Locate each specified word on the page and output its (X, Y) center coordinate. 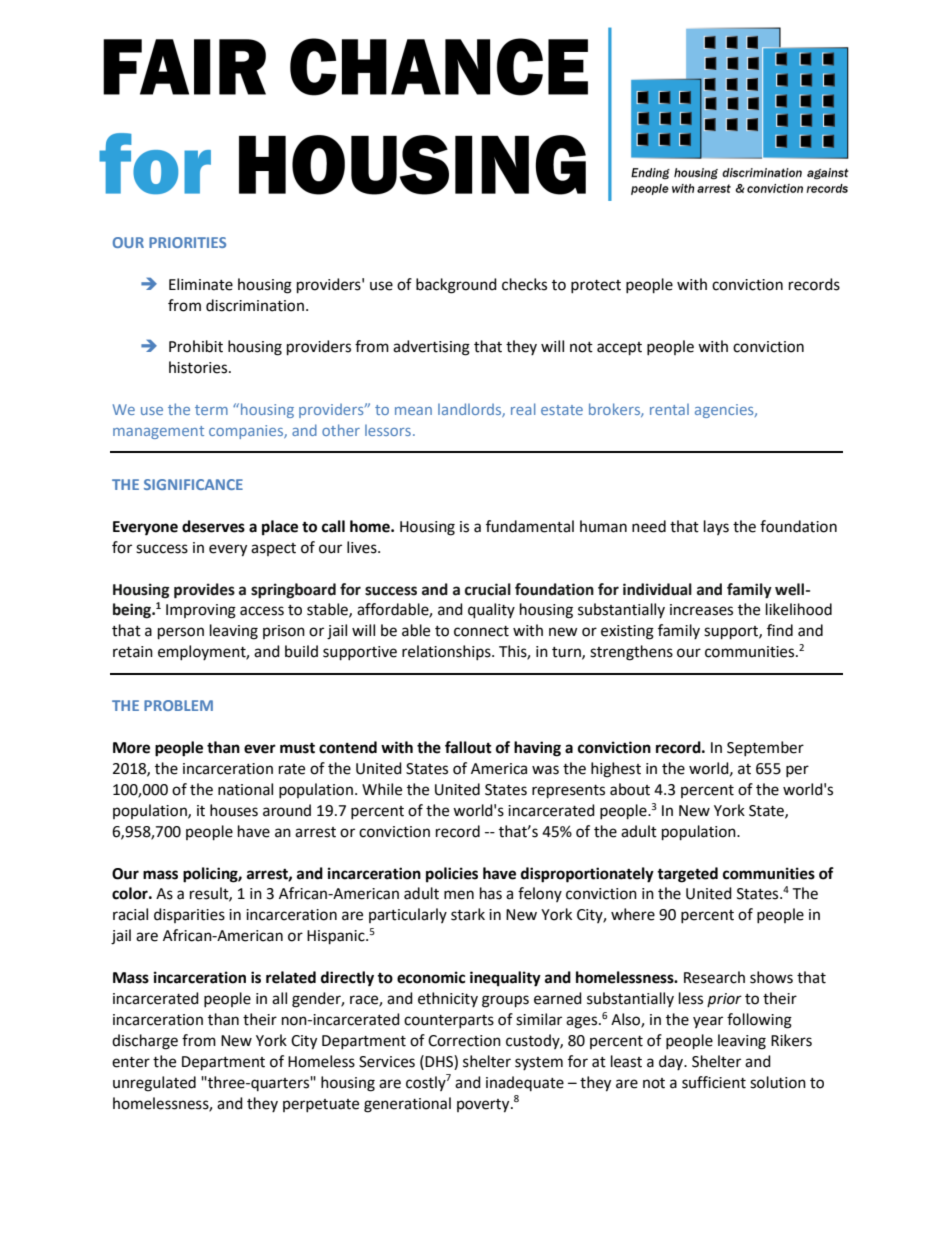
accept (619, 349)
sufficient (714, 1082)
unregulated (154, 1084)
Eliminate (201, 284)
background (456, 286)
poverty (484, 1106)
